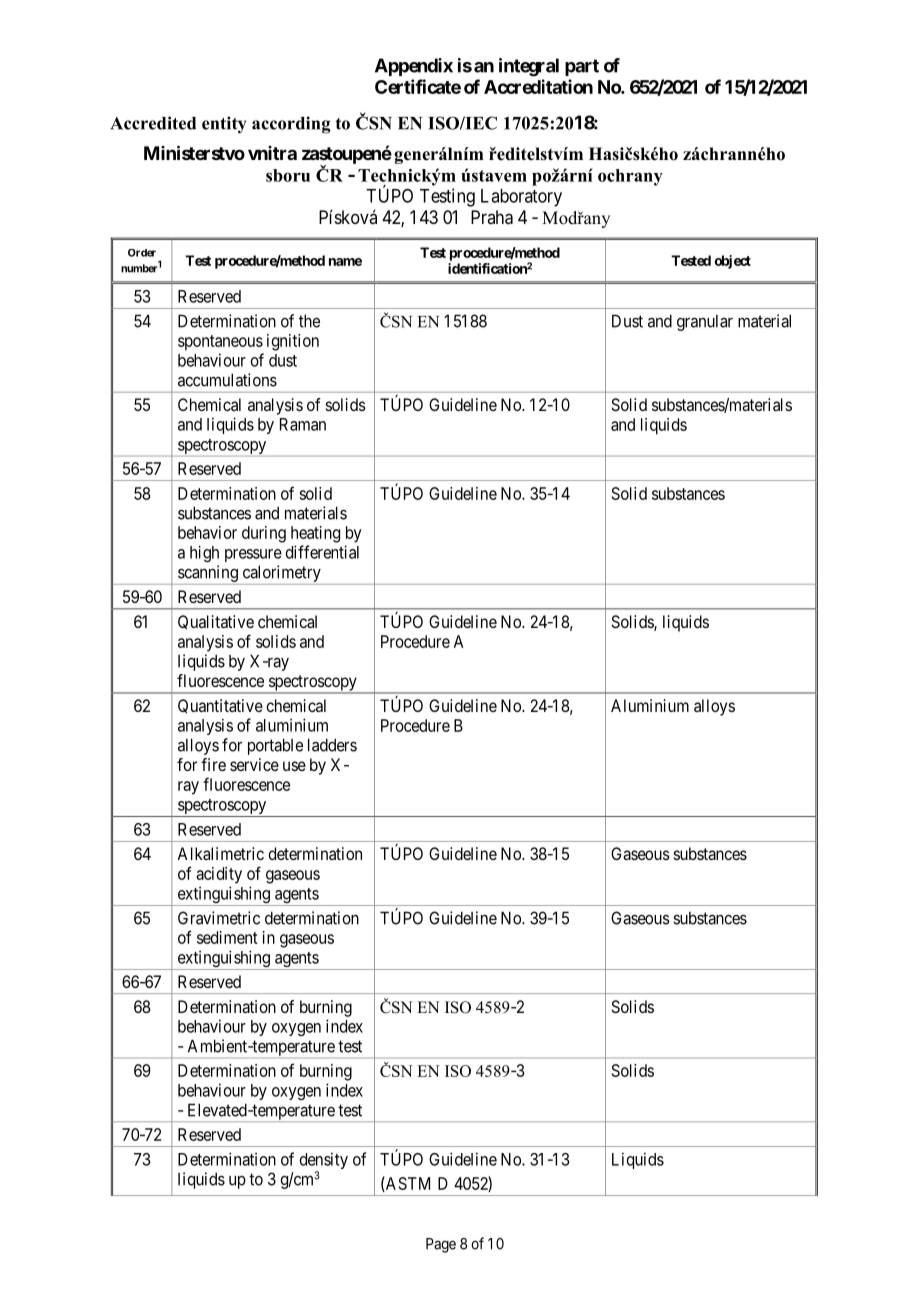  I want to click on density, so click(324, 1162).
